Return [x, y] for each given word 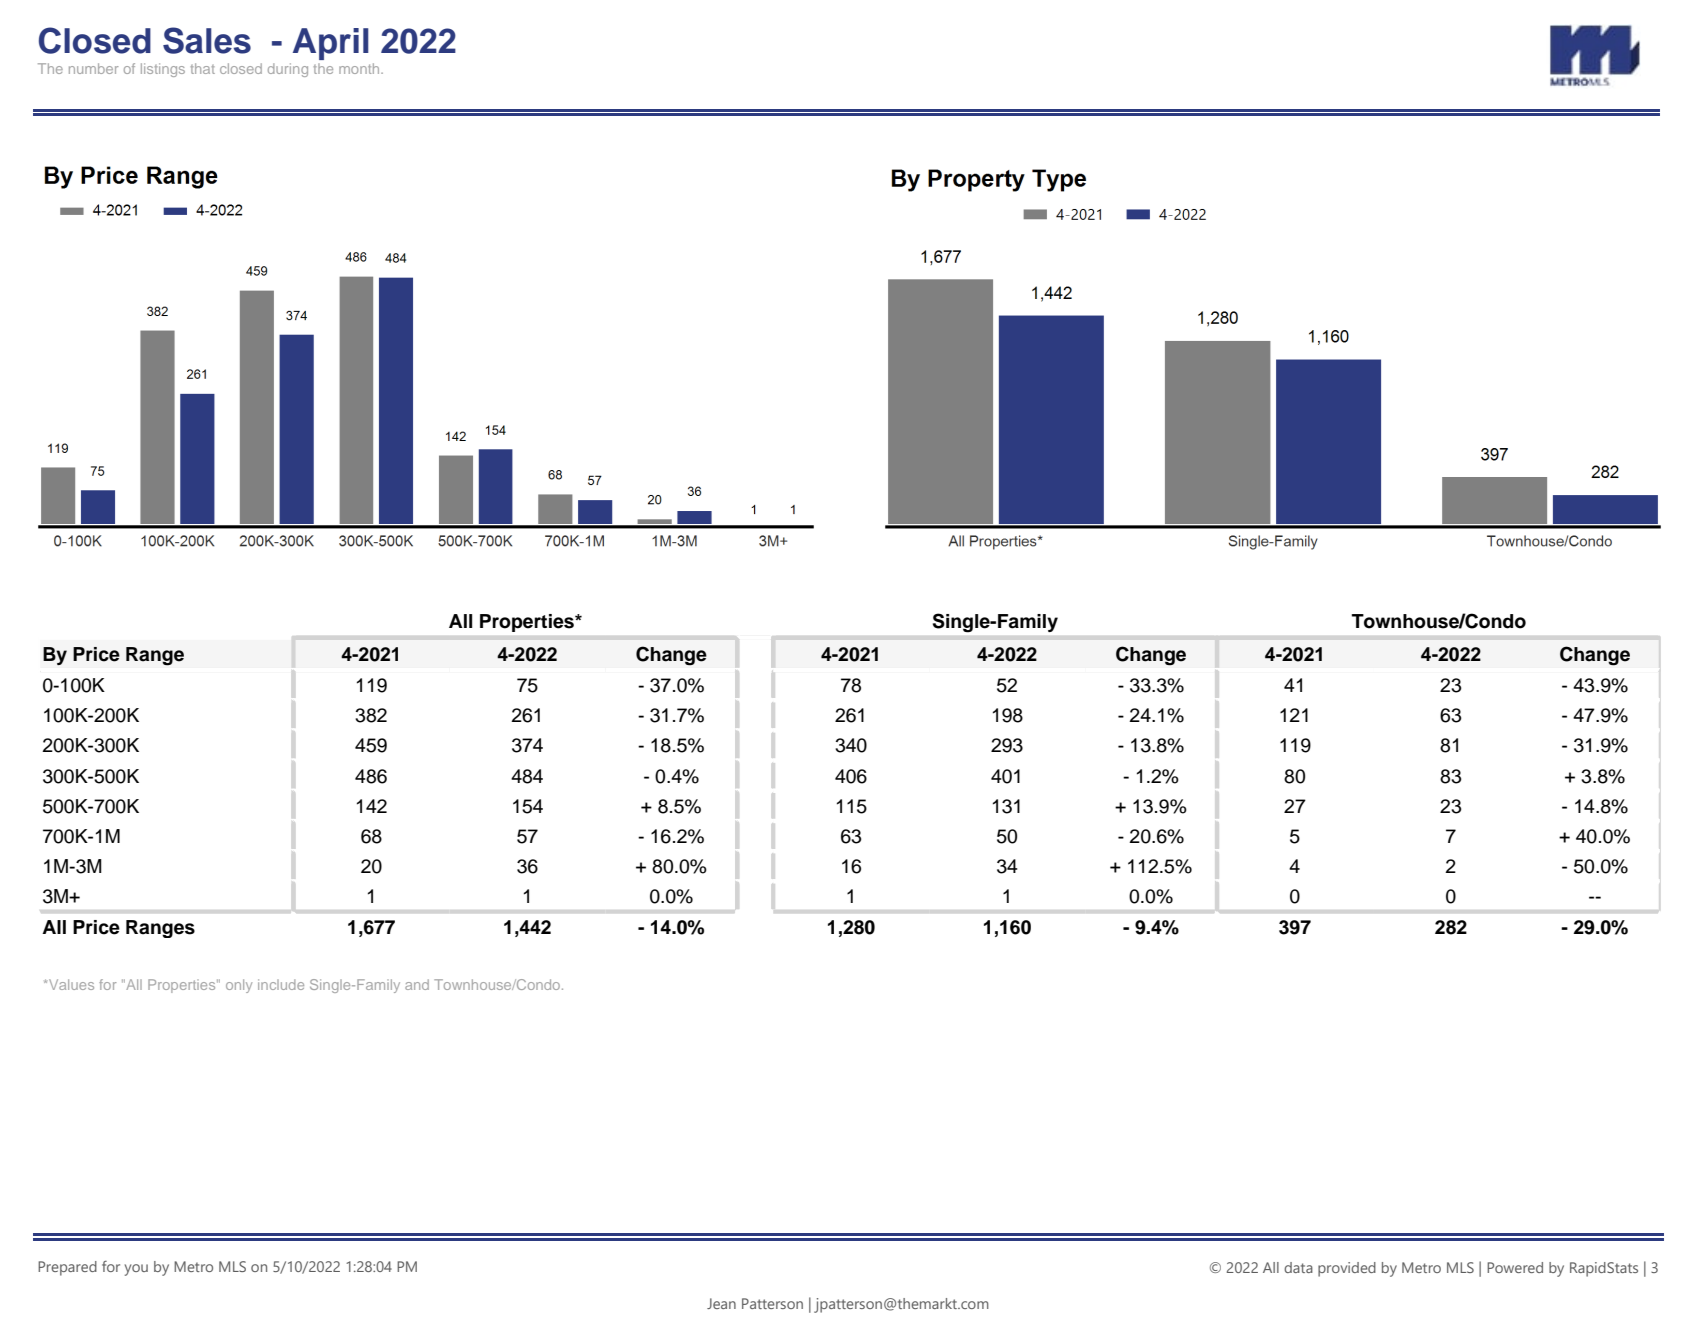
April [331, 44]
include [281, 984]
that [203, 68]
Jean [721, 1303]
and [417, 984]
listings [163, 70]
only [239, 986]
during [288, 70]
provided [1347, 1269]
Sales [207, 40]
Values [71, 984]
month [360, 68]
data [1298, 1267]
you [136, 1270]
